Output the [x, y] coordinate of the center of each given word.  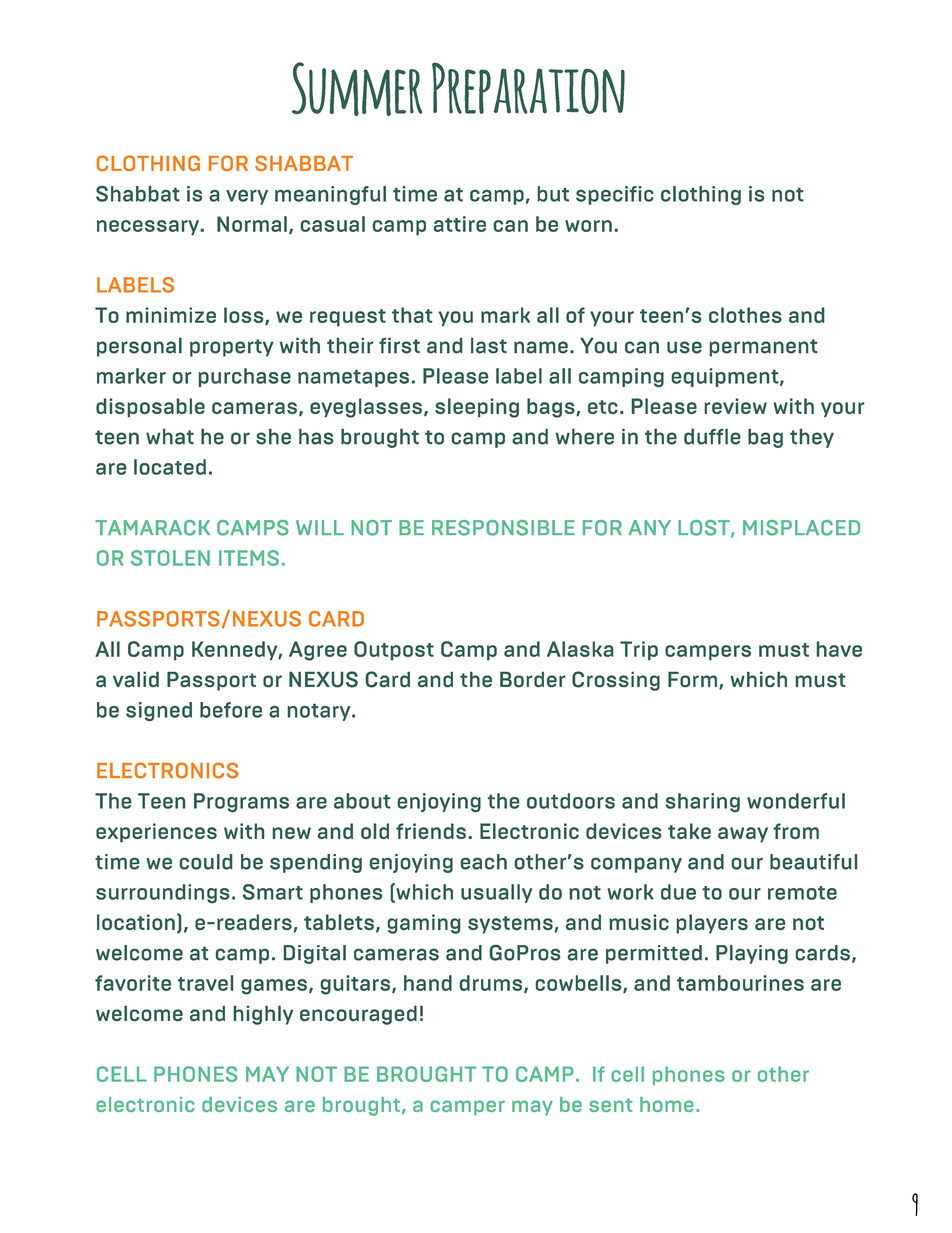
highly [263, 1015]
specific [615, 195]
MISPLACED [801, 528]
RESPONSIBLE [503, 528]
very [247, 197]
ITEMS [249, 558]
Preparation [528, 88]
